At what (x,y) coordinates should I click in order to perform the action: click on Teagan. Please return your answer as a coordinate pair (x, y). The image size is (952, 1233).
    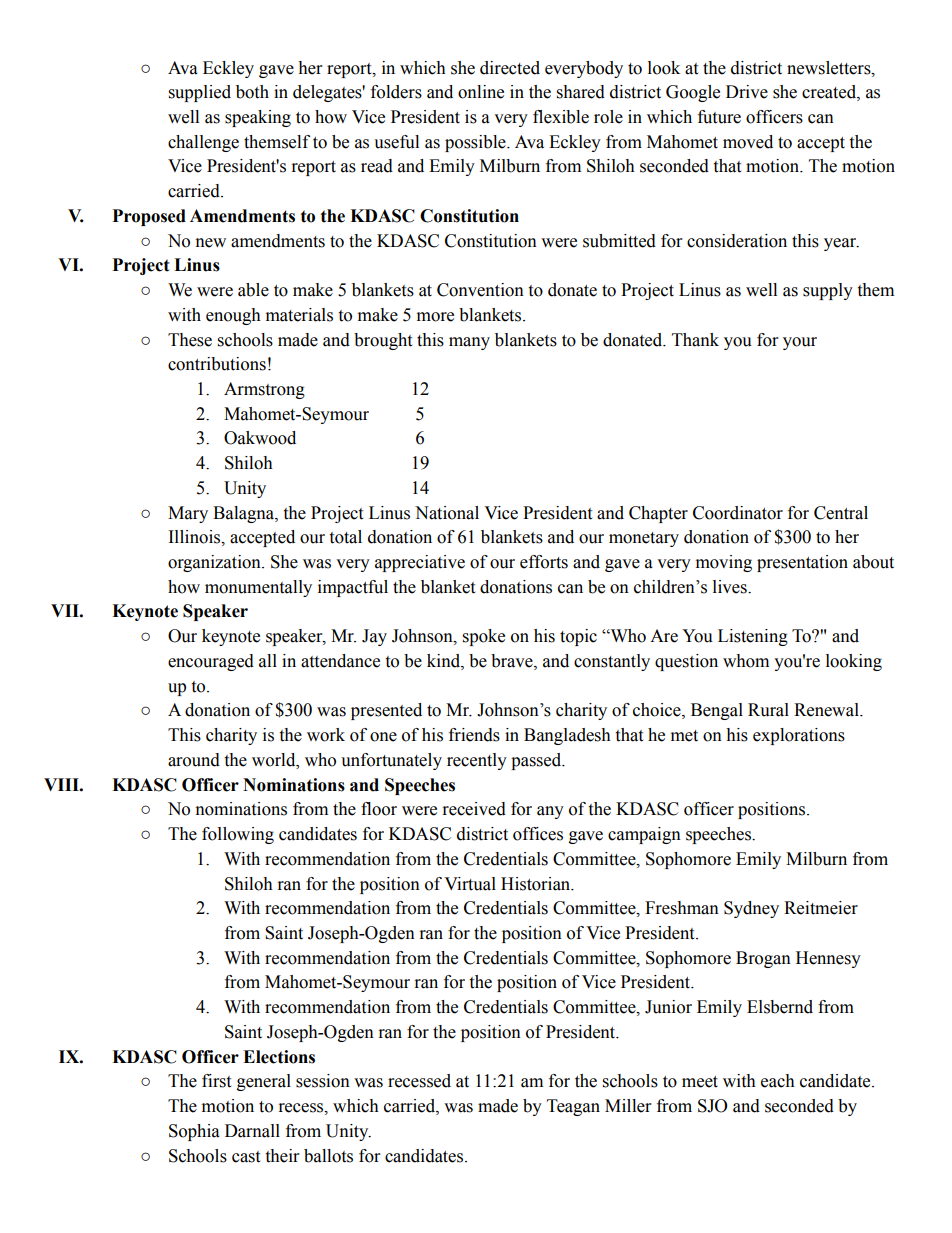
    Looking at the image, I should click on (573, 1107).
